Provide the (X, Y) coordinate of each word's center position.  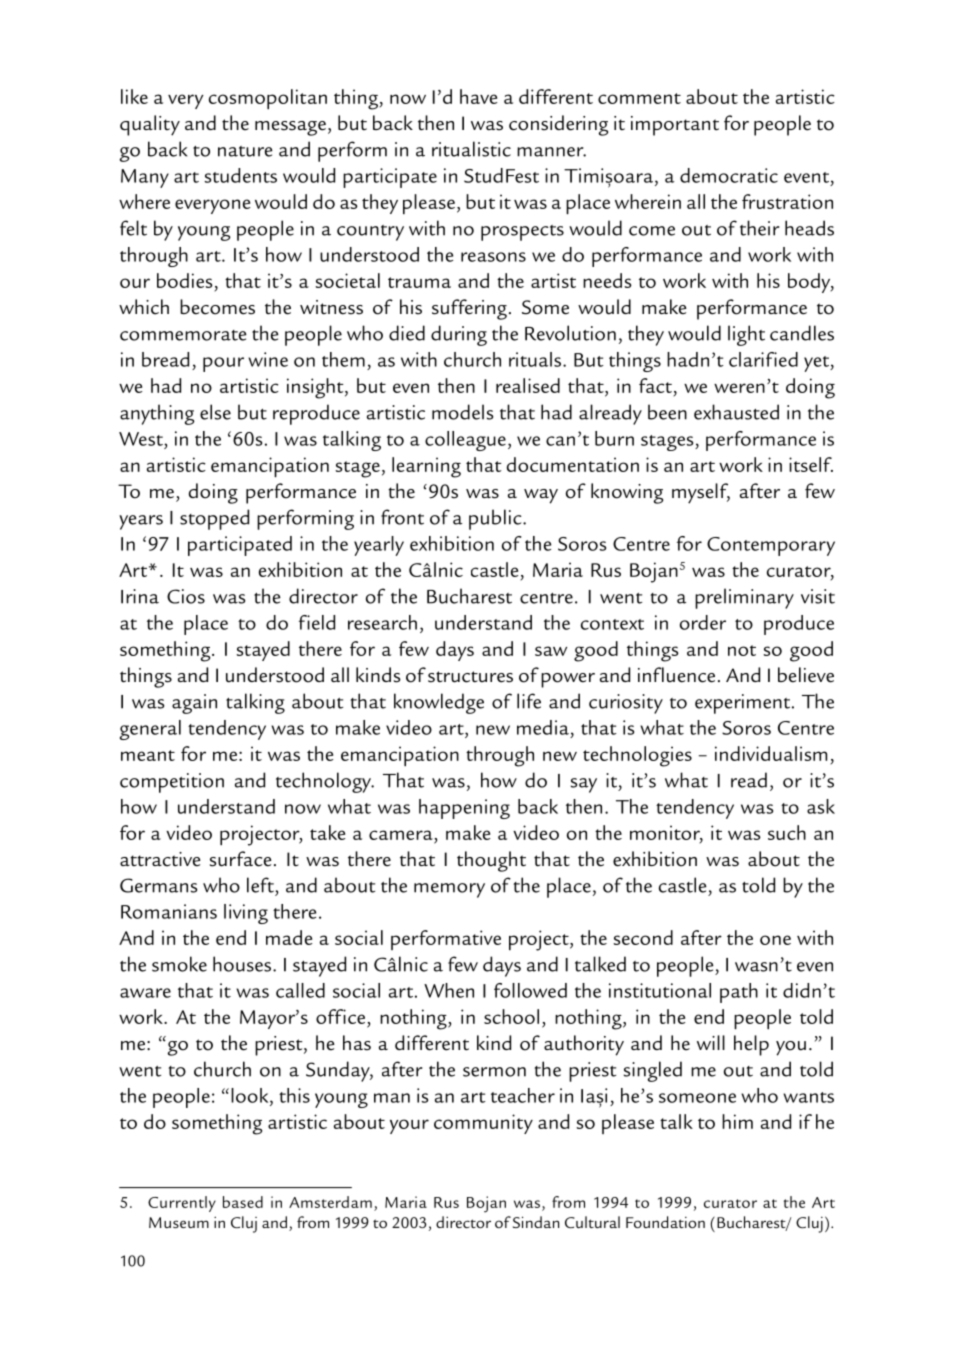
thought (491, 861)
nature (245, 151)
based (243, 1202)
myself (701, 493)
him (737, 1121)
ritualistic (471, 149)
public (496, 519)
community (483, 1124)
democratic (729, 175)
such (787, 832)
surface (241, 859)
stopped (214, 519)
